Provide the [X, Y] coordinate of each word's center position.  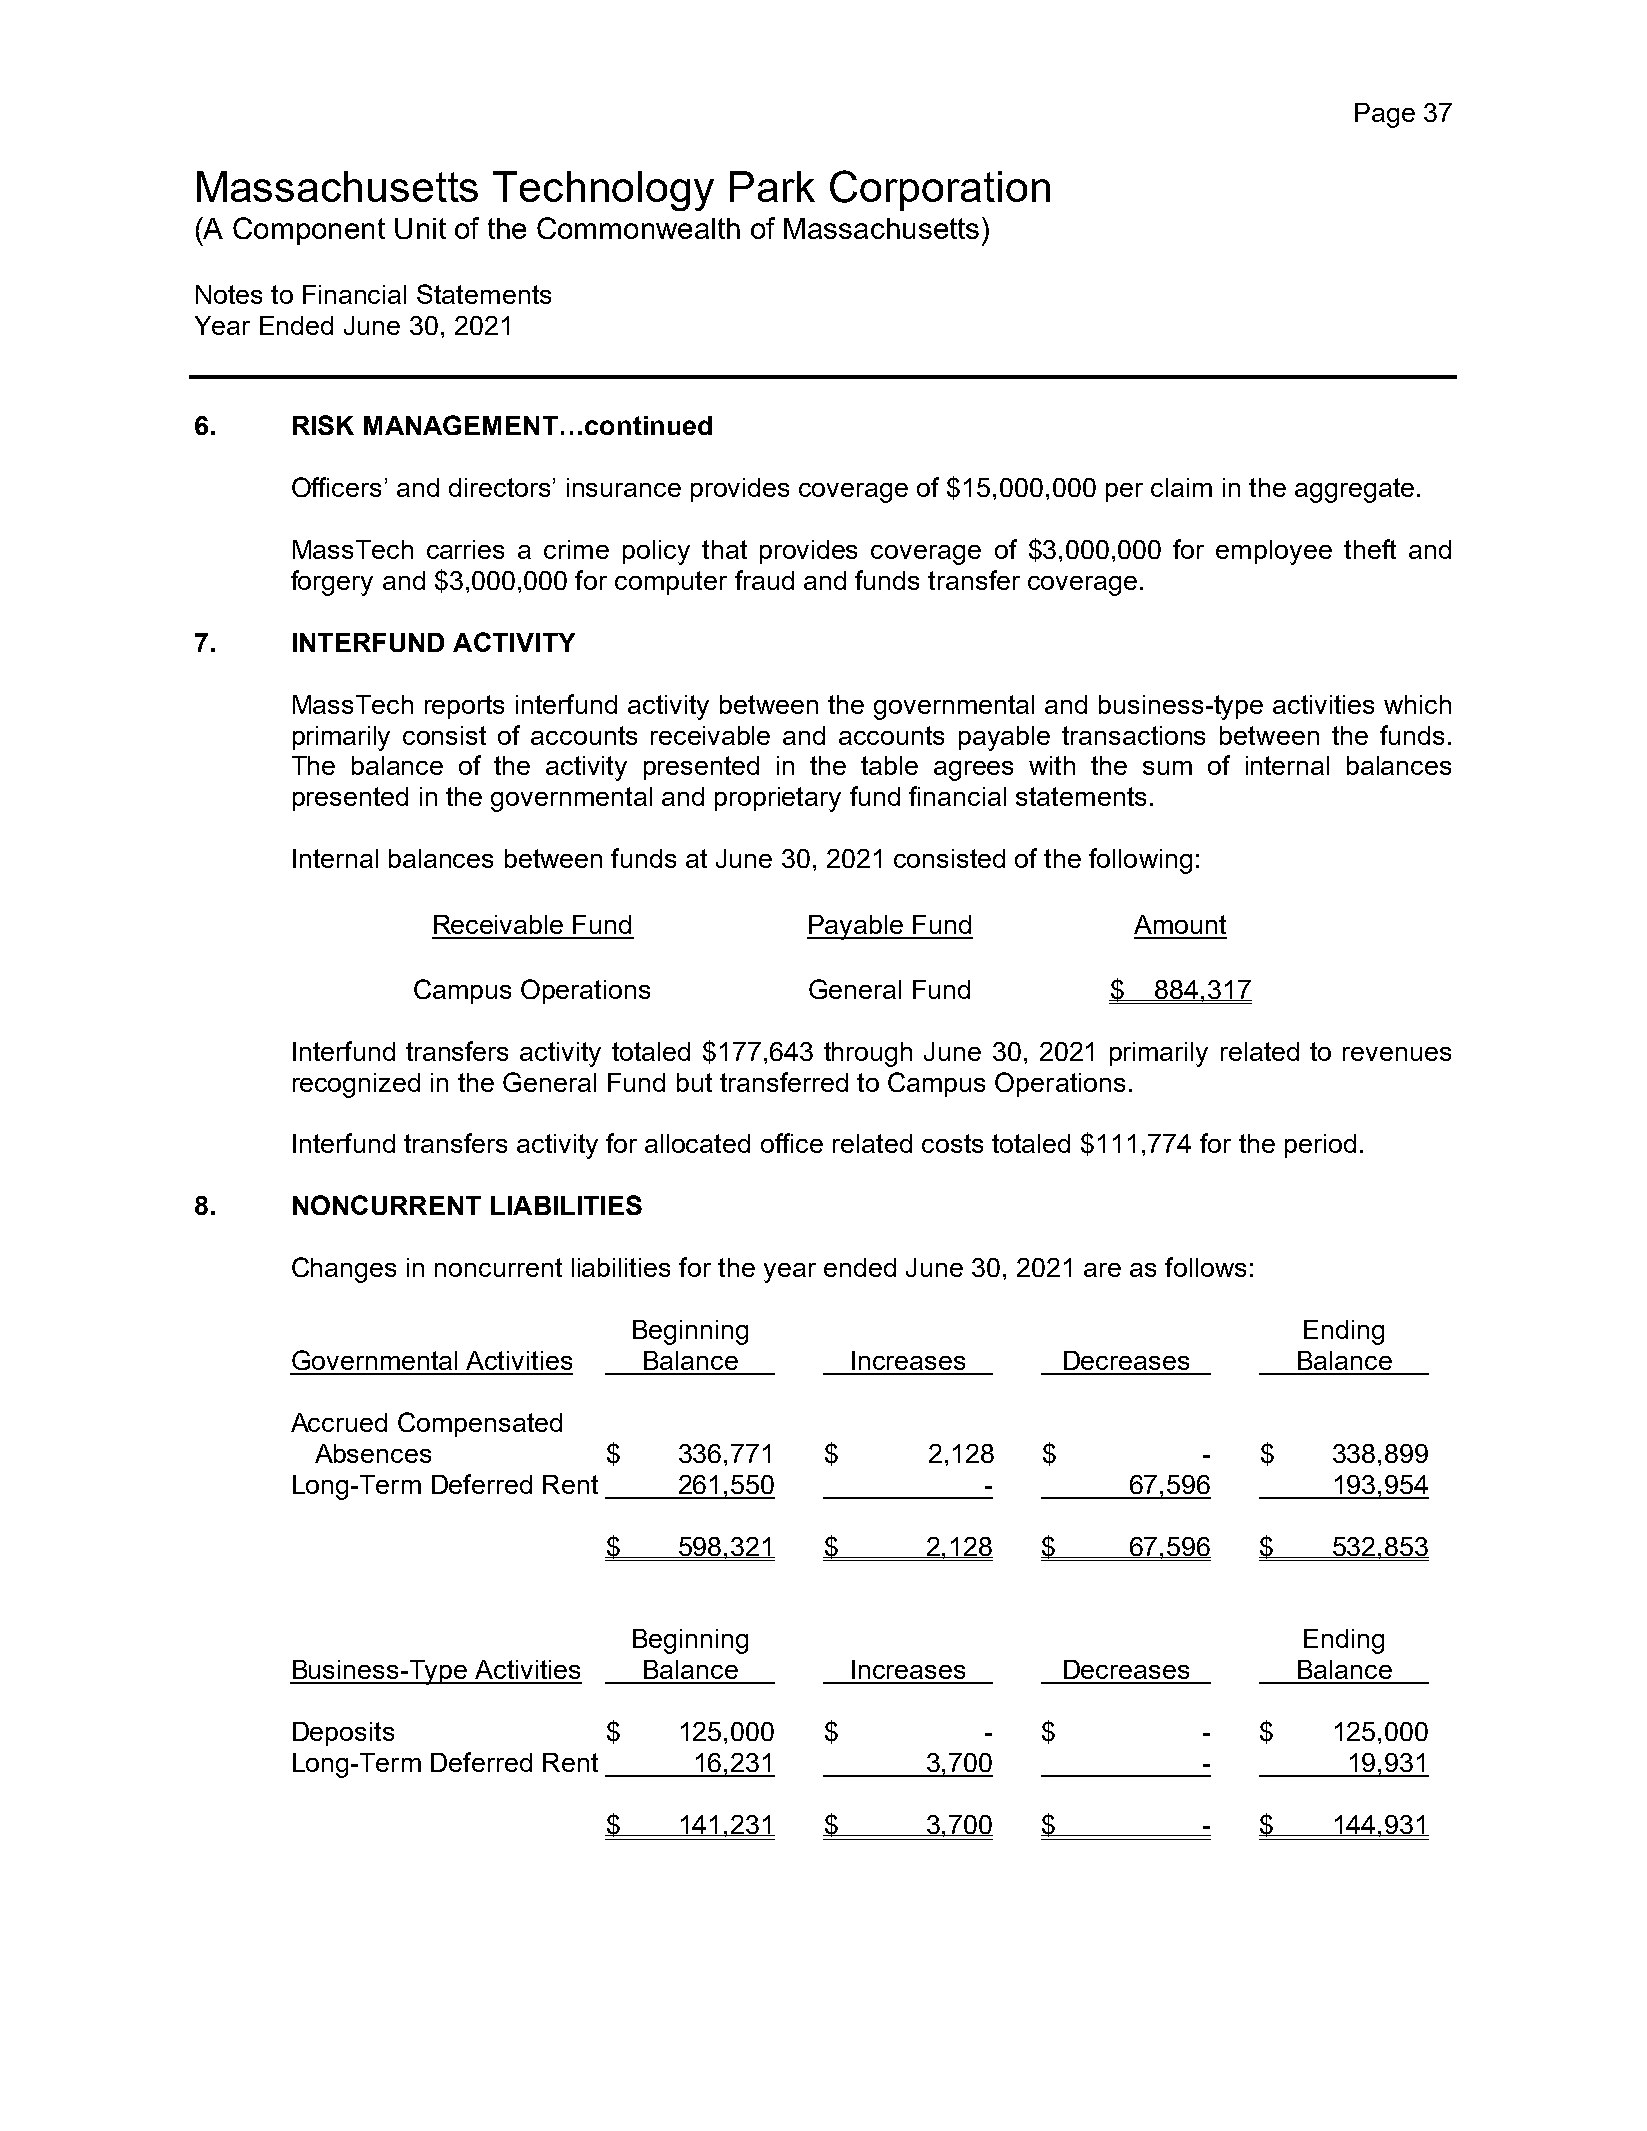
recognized [356, 1085]
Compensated [480, 1424]
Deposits [343, 1734]
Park [772, 186]
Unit [420, 228]
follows [1205, 1267]
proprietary [778, 799]
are [1102, 1270]
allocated [697, 1143]
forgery [332, 583]
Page [1385, 115]
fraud [764, 580]
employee [1274, 552]
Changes [344, 1270]
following [1140, 861]
